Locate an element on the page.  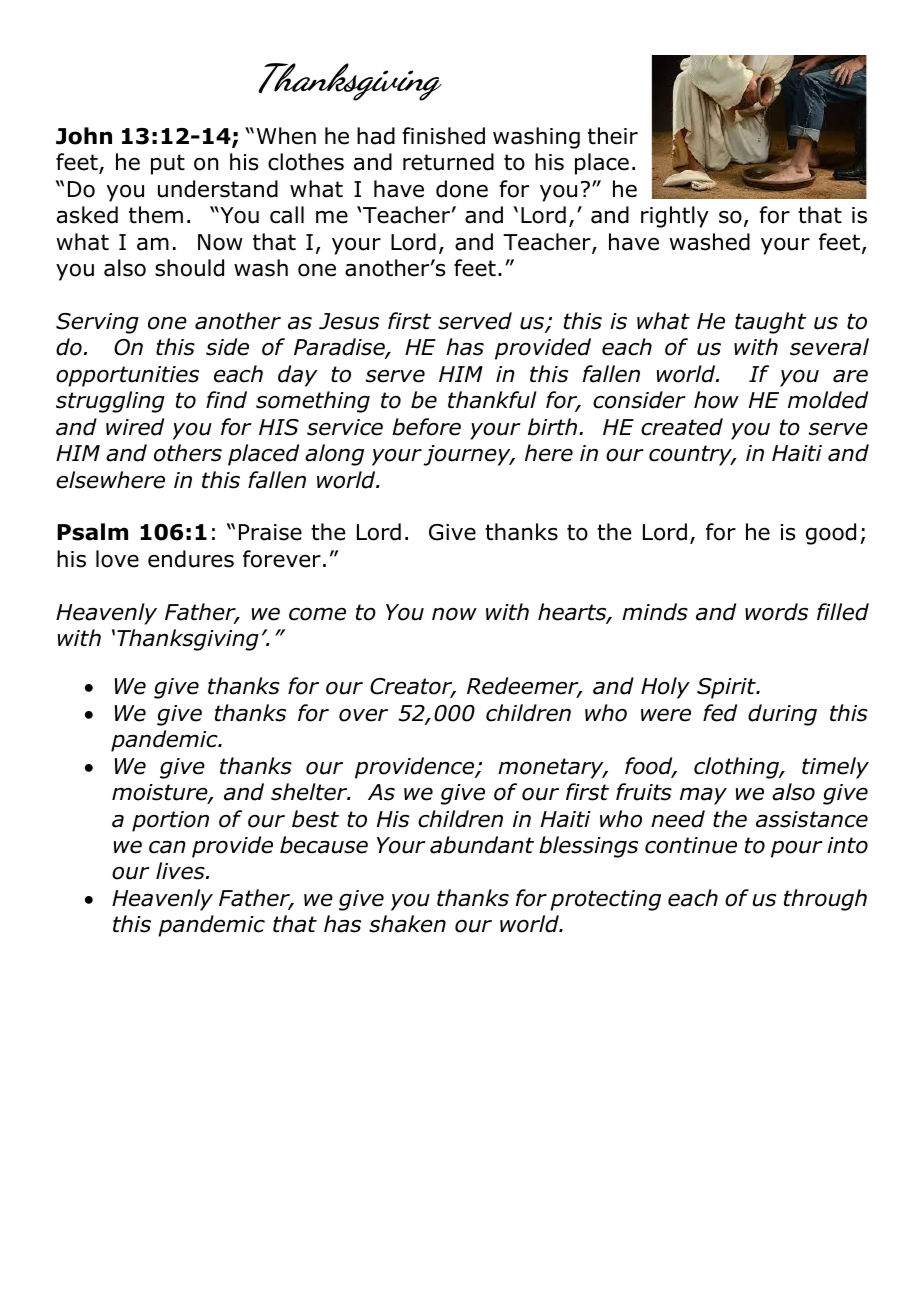
come is located at coordinates (317, 614).
